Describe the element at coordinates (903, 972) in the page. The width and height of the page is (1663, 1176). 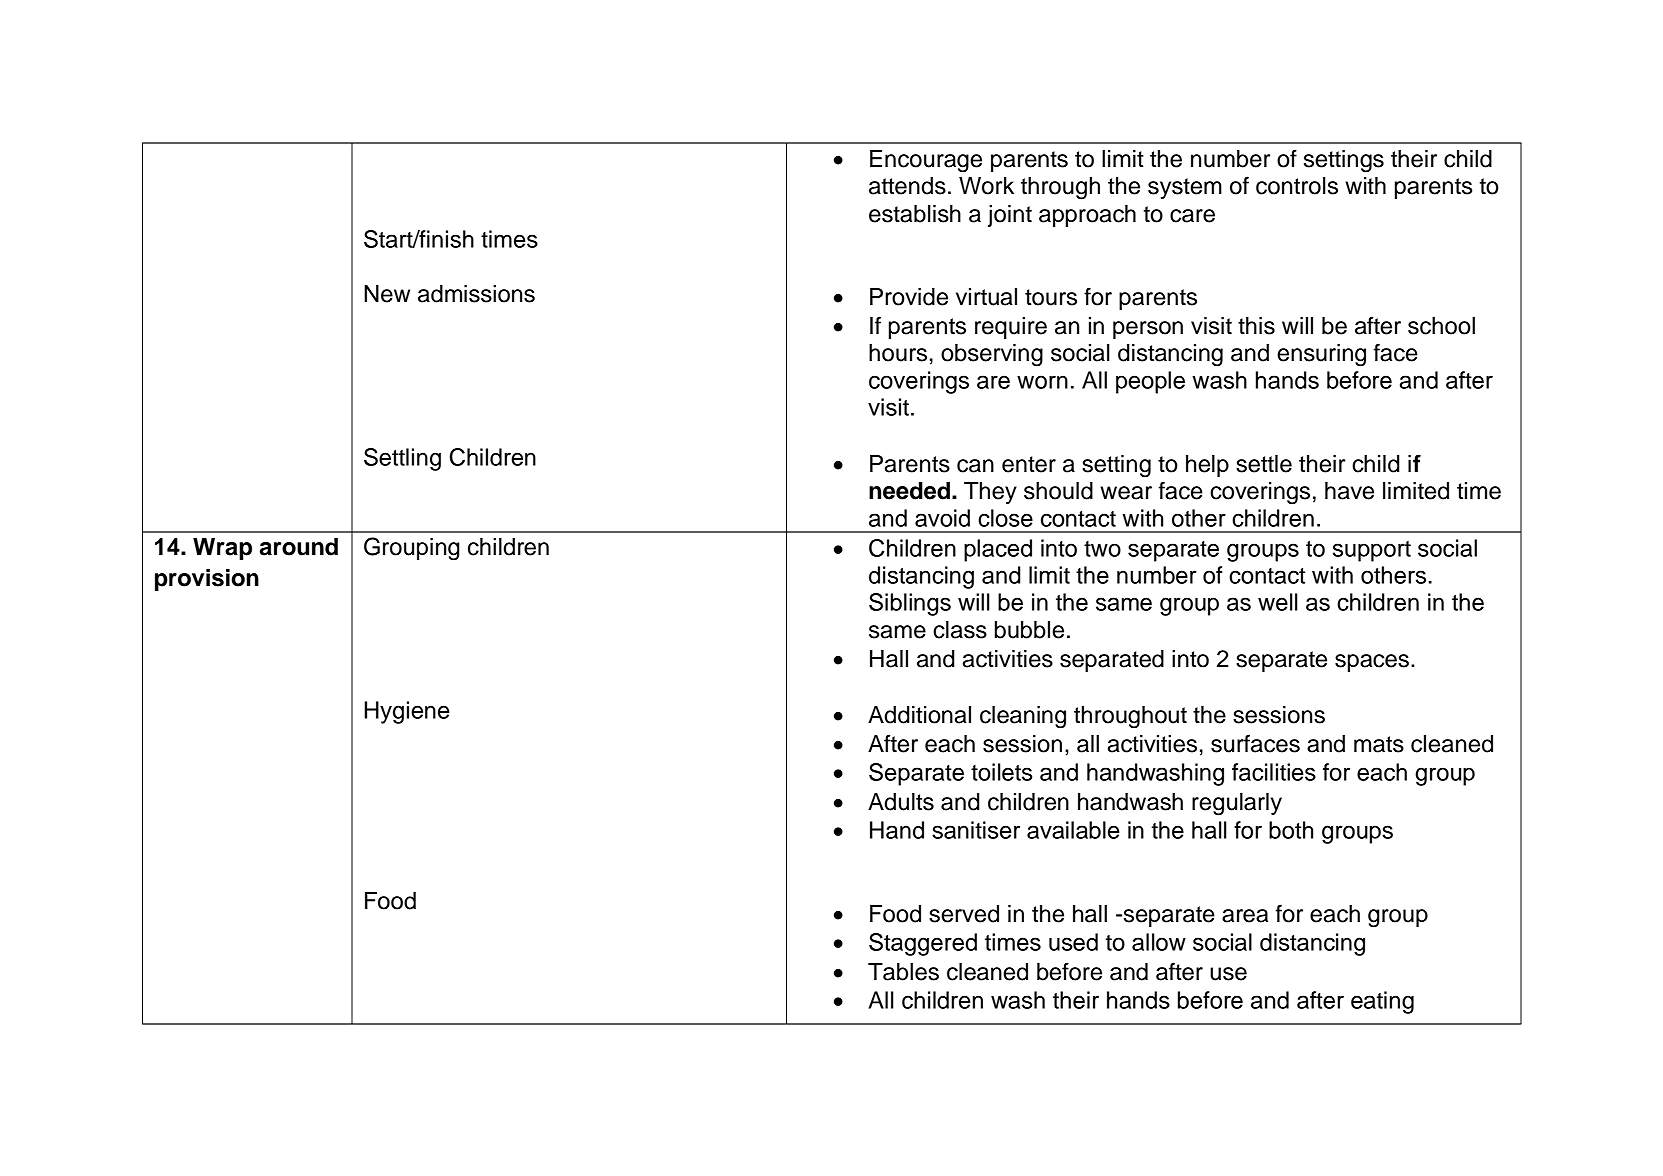
I see `Tables` at that location.
